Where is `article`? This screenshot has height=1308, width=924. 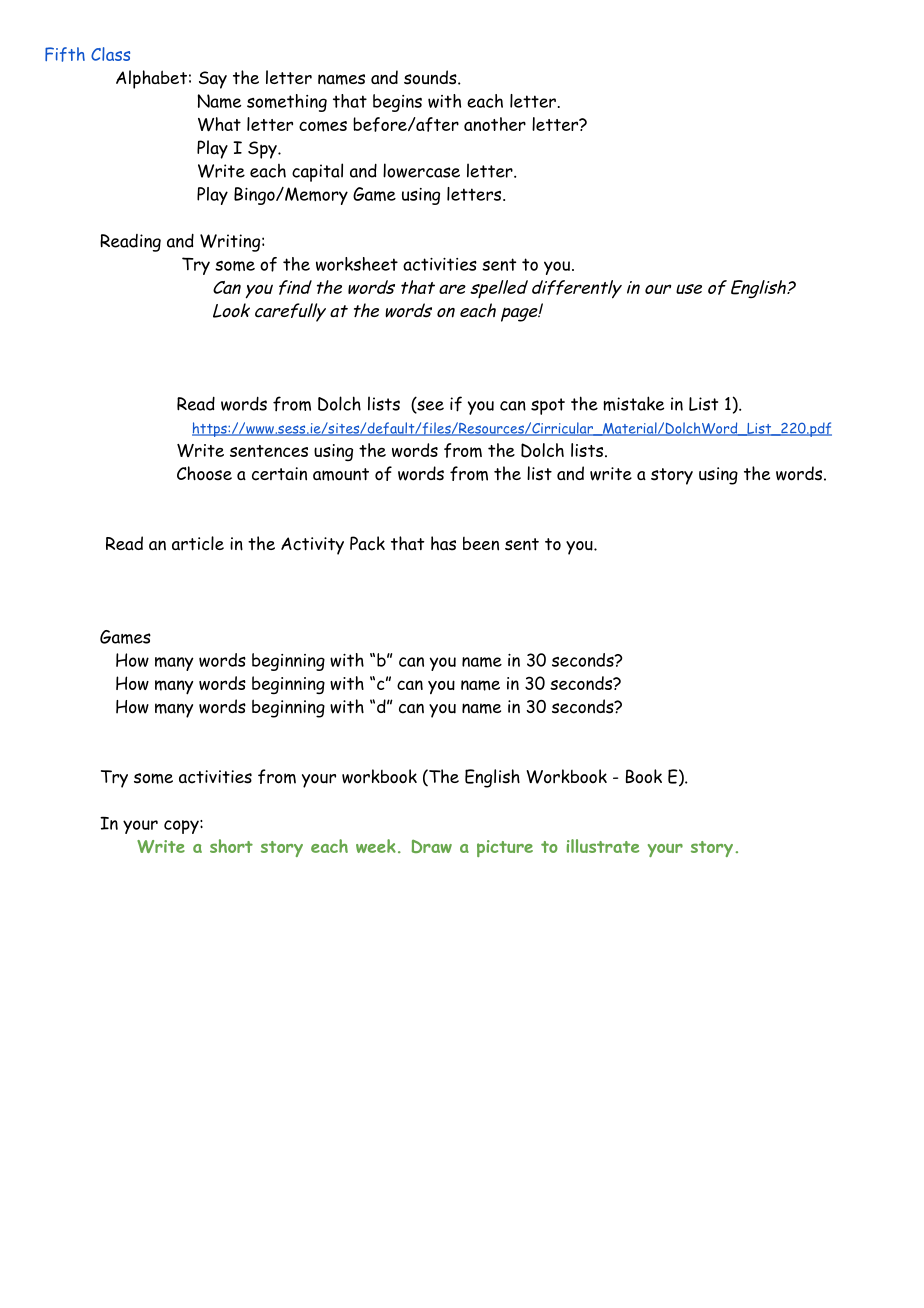
article is located at coordinates (198, 543).
